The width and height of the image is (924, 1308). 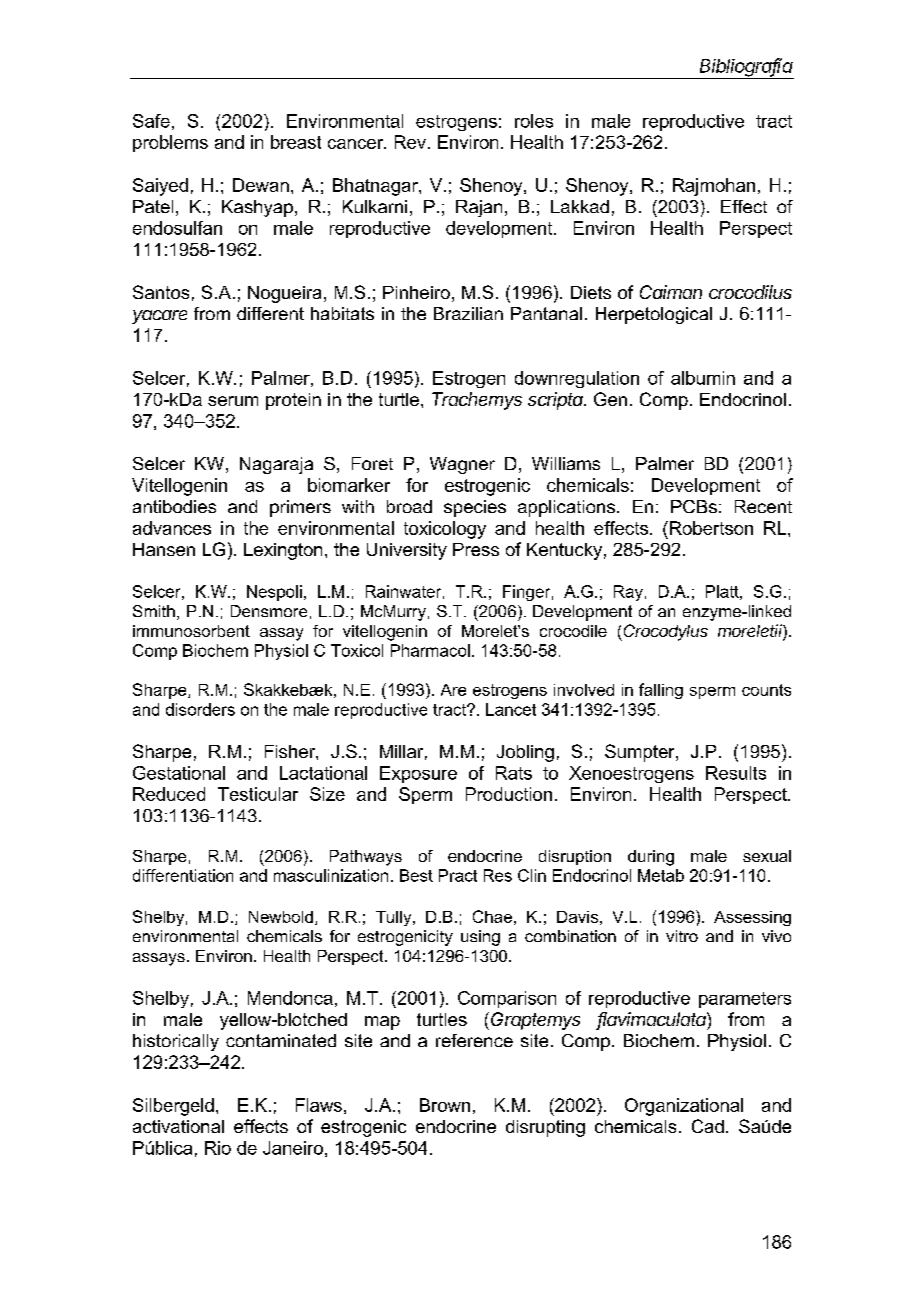 I want to click on Newbold, so click(x=281, y=917).
